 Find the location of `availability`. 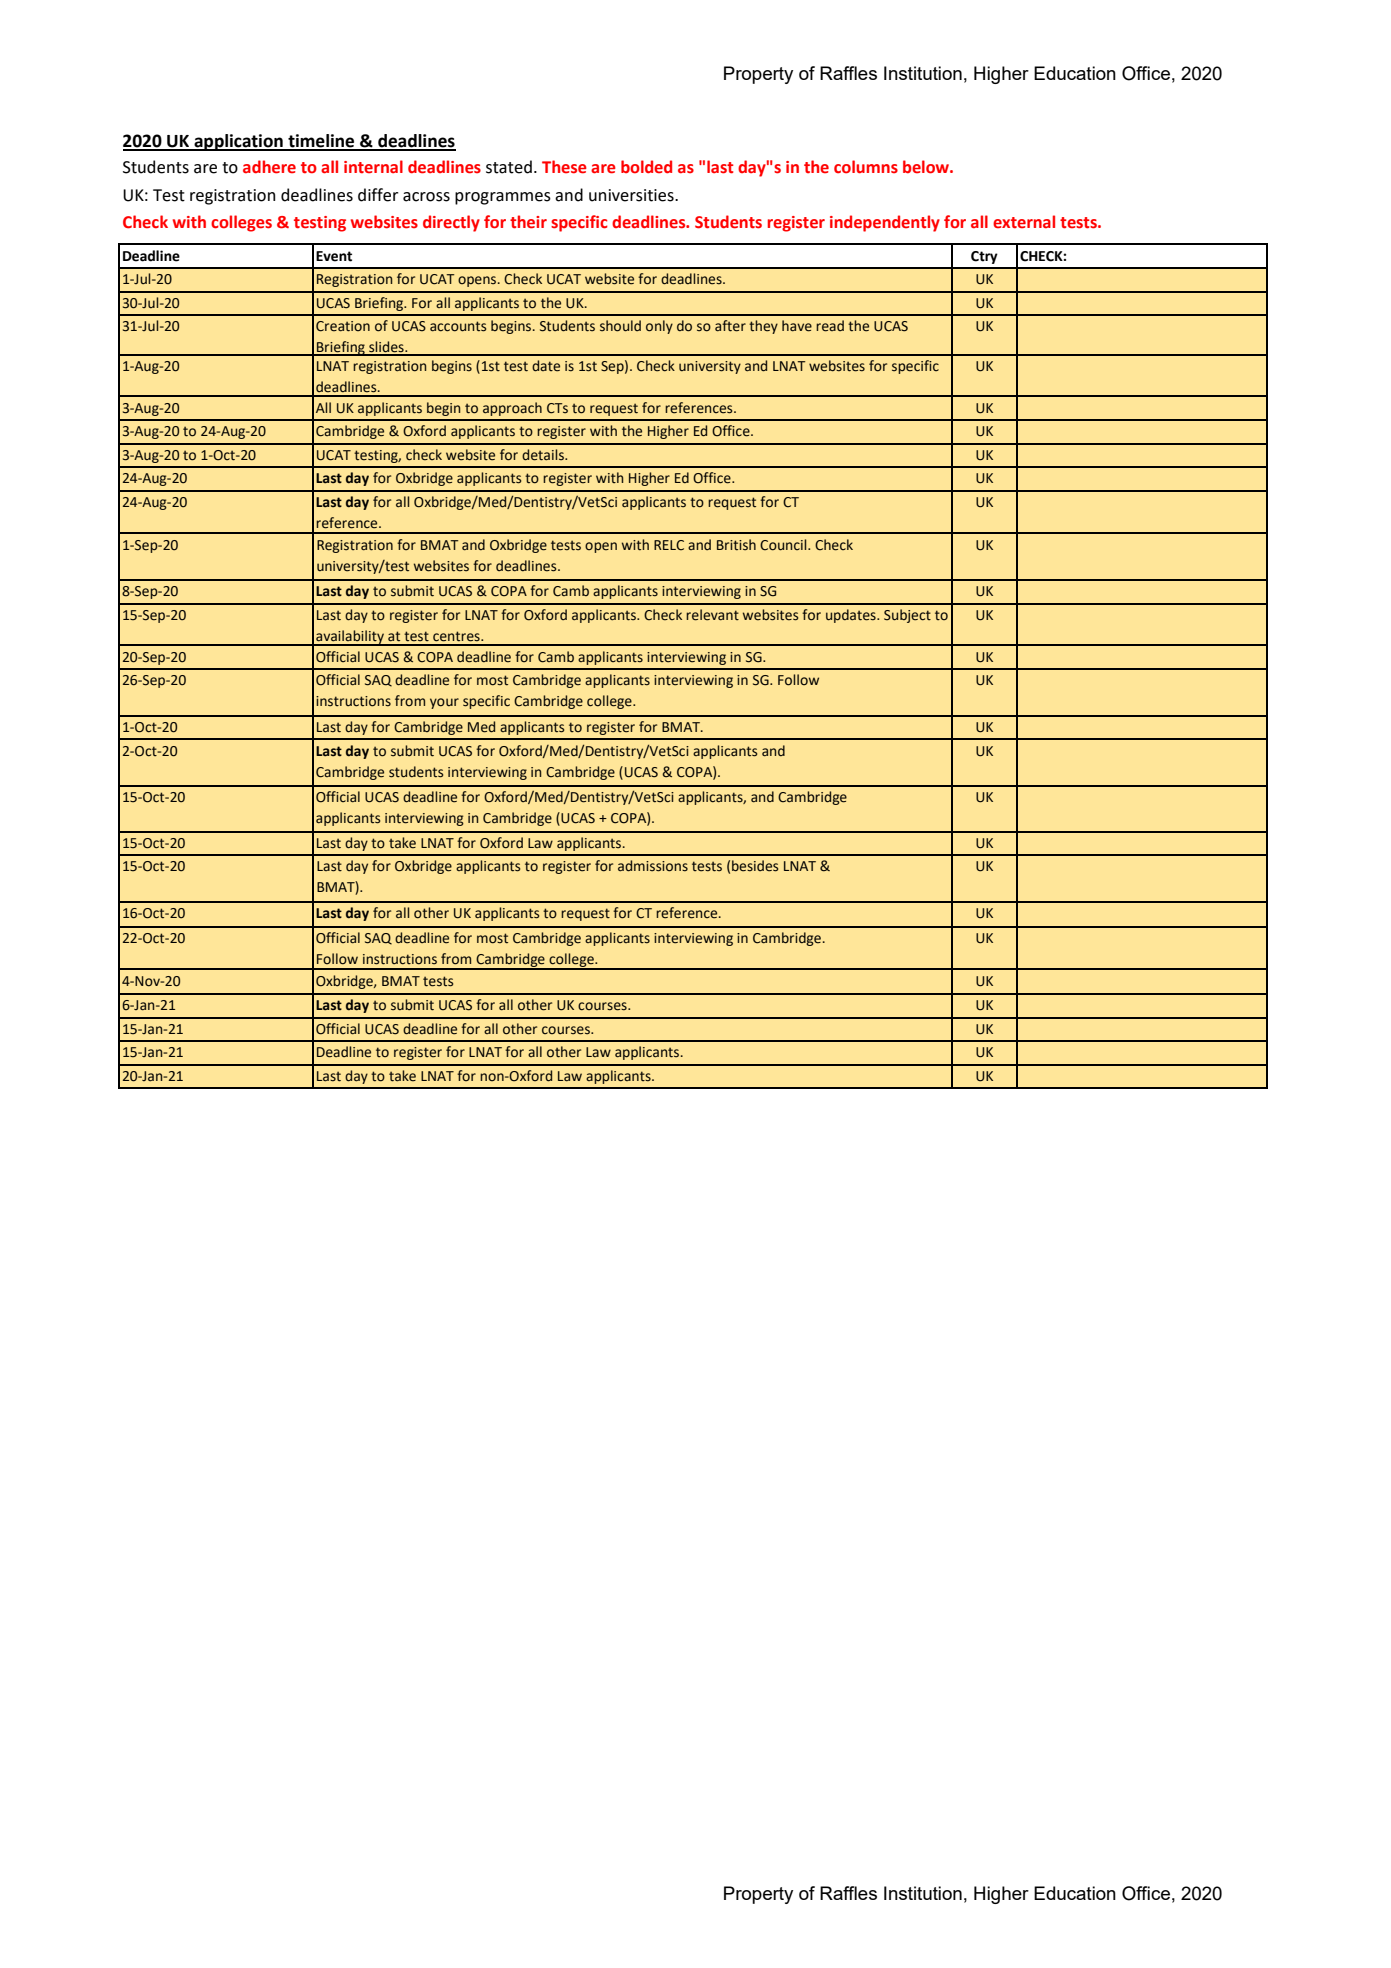

availability is located at coordinates (350, 638).
